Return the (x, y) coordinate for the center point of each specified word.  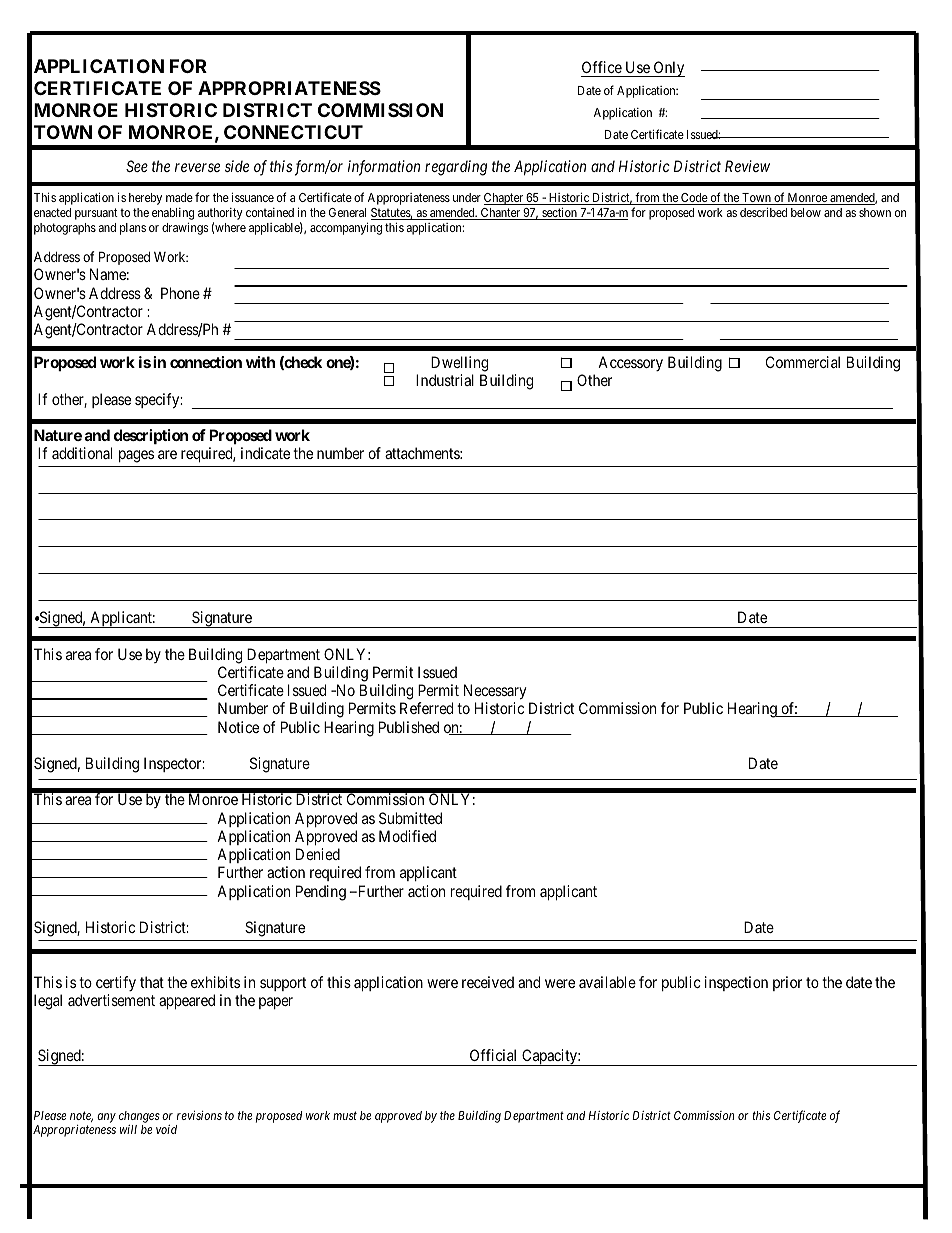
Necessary (495, 692)
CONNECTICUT (293, 132)
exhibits (215, 982)
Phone (180, 293)
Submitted (410, 818)
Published (409, 727)
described (763, 212)
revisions (199, 1115)
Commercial (803, 362)
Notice (238, 727)
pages (136, 456)
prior (787, 983)
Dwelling (459, 364)
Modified (407, 836)
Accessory (630, 363)
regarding (456, 168)
